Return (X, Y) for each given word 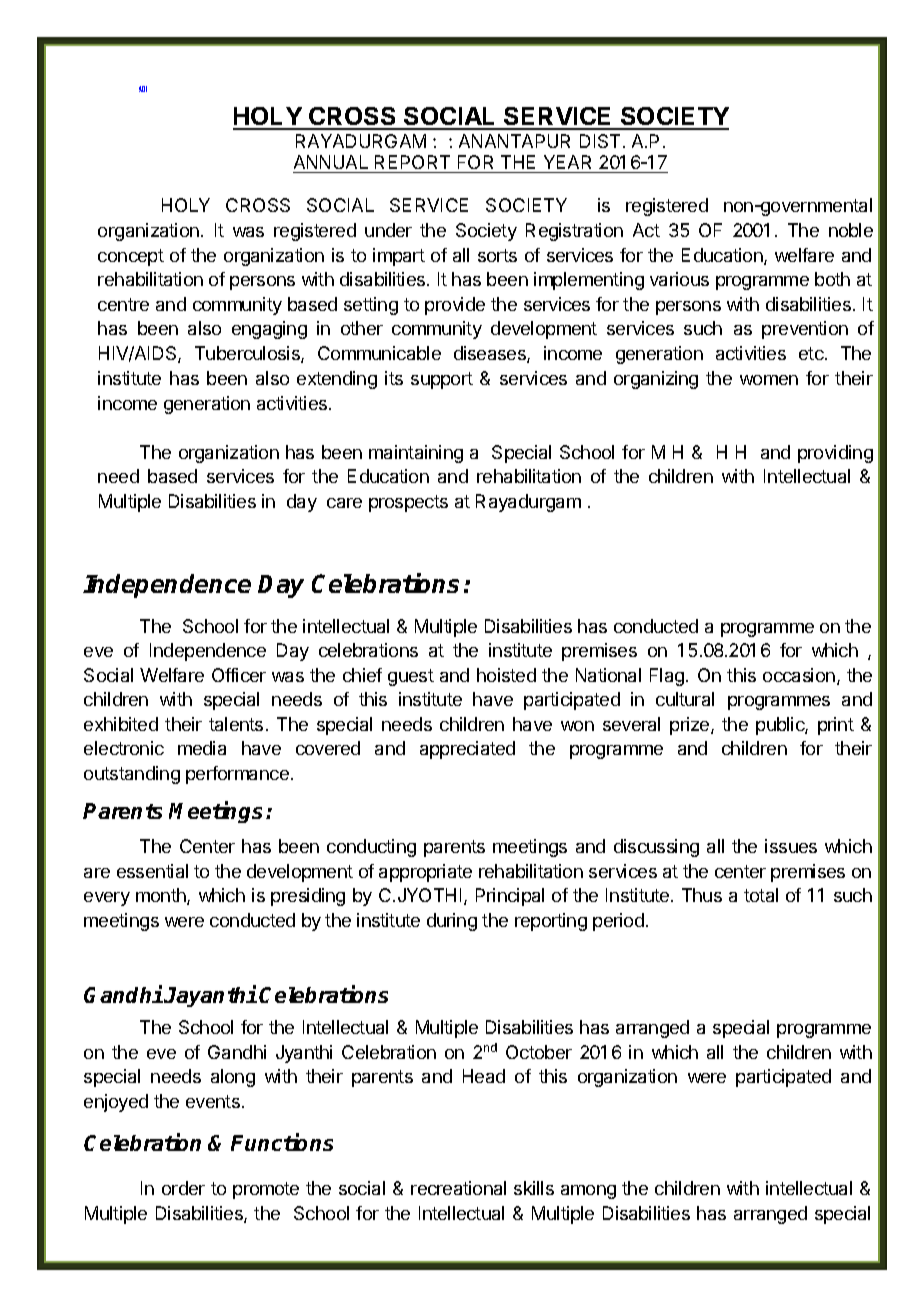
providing (835, 454)
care (344, 503)
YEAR (567, 162)
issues (791, 846)
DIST (600, 141)
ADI (143, 89)
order (183, 1188)
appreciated (467, 750)
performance (237, 775)
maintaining (416, 454)
